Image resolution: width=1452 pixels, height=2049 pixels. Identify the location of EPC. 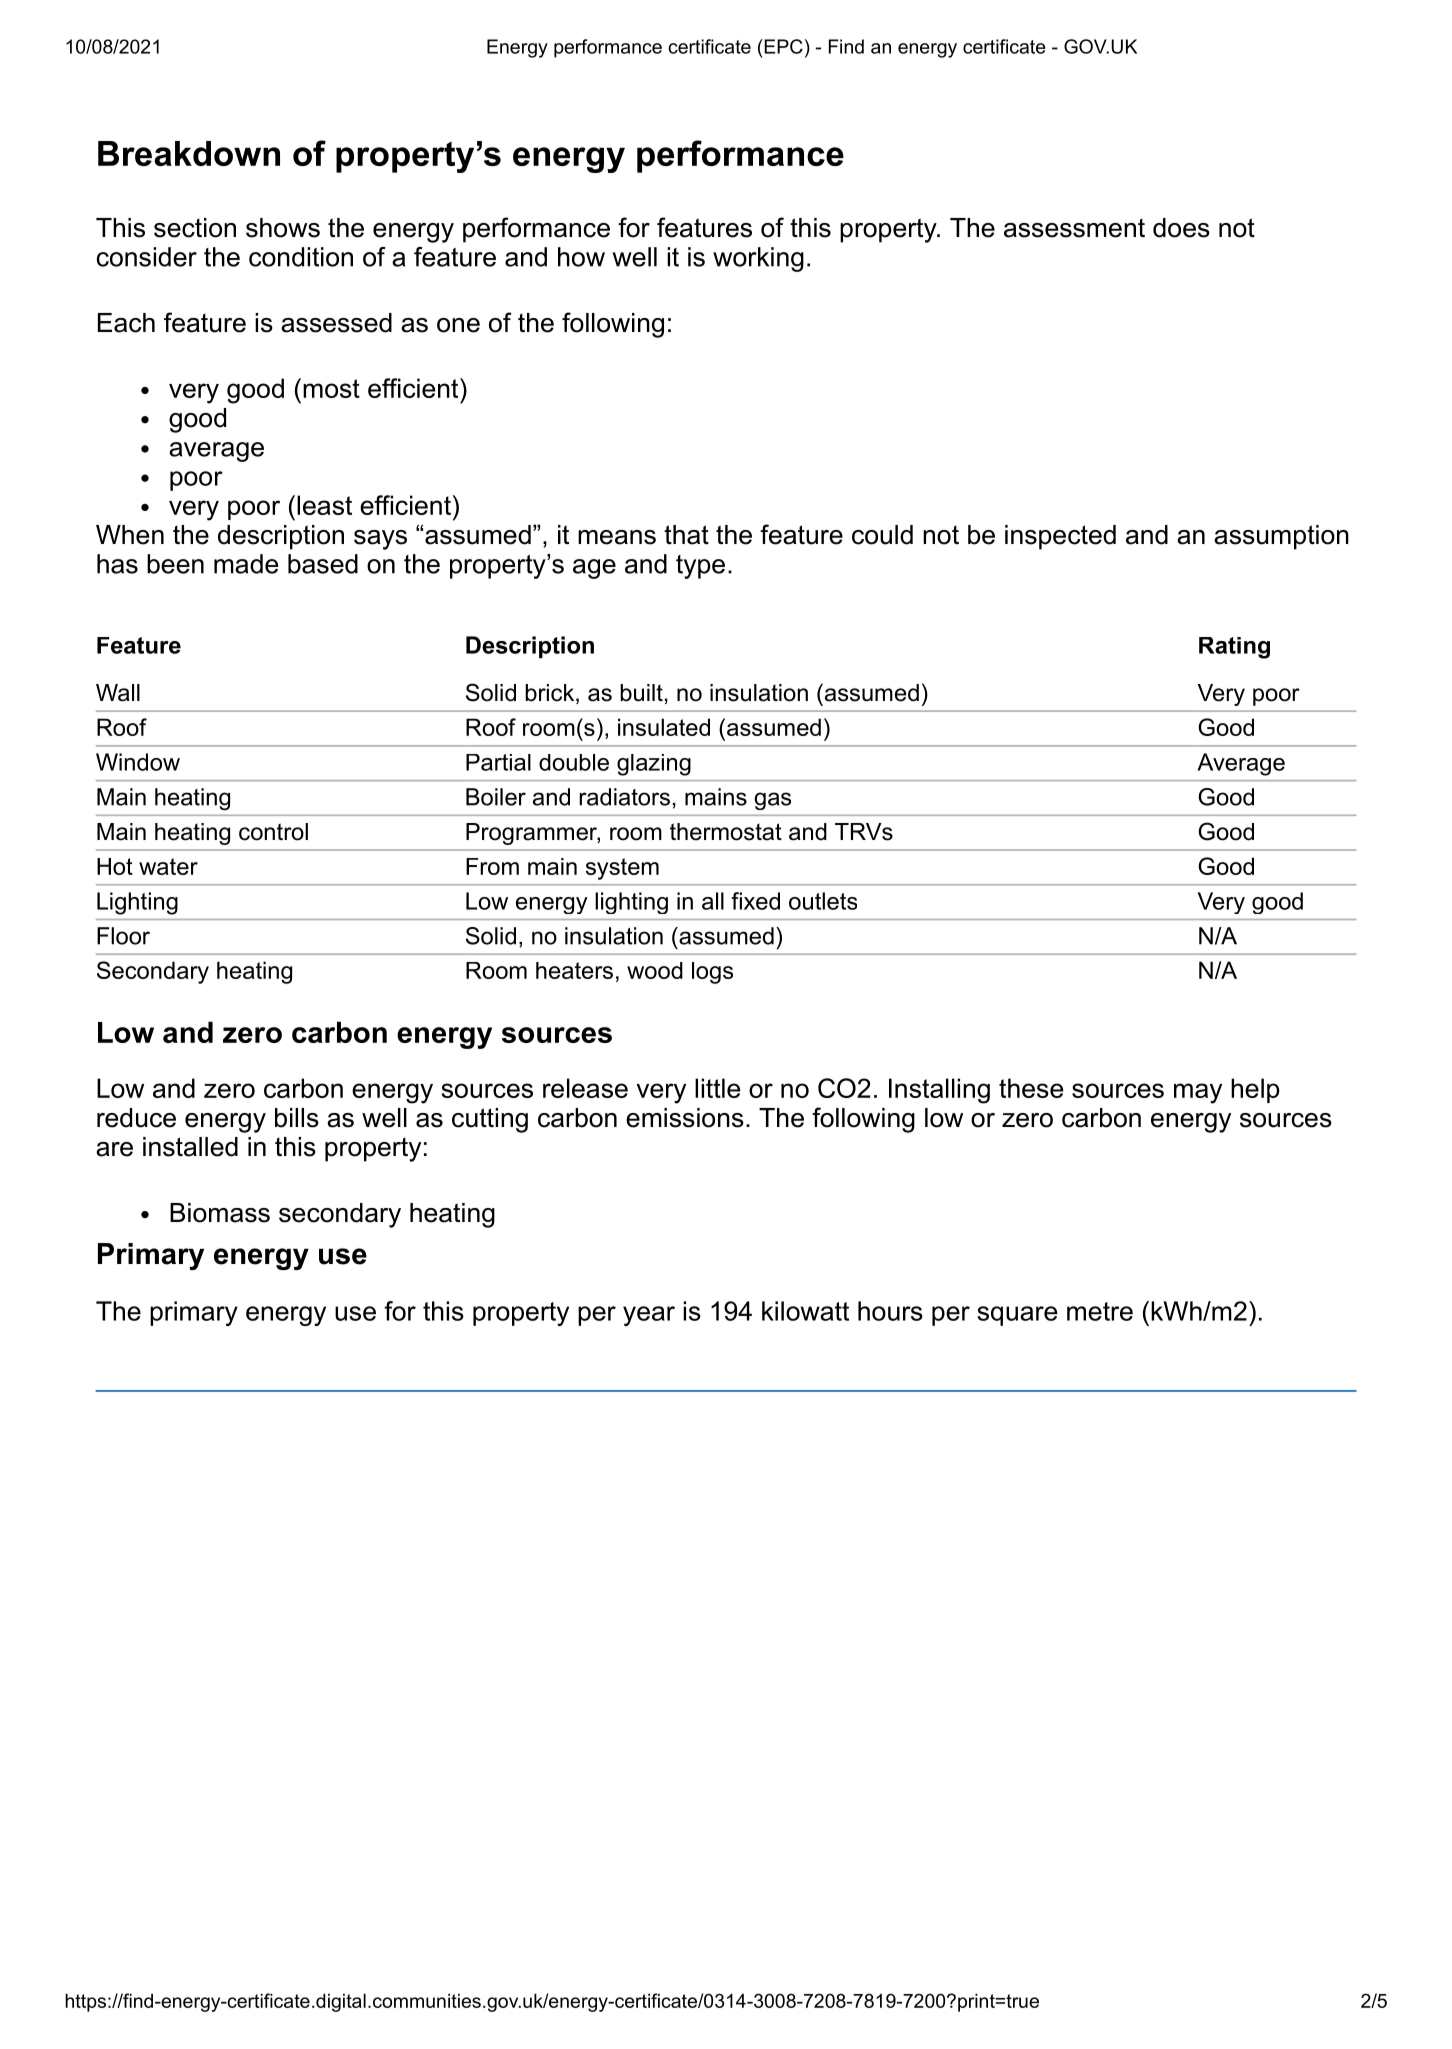
(782, 46).
